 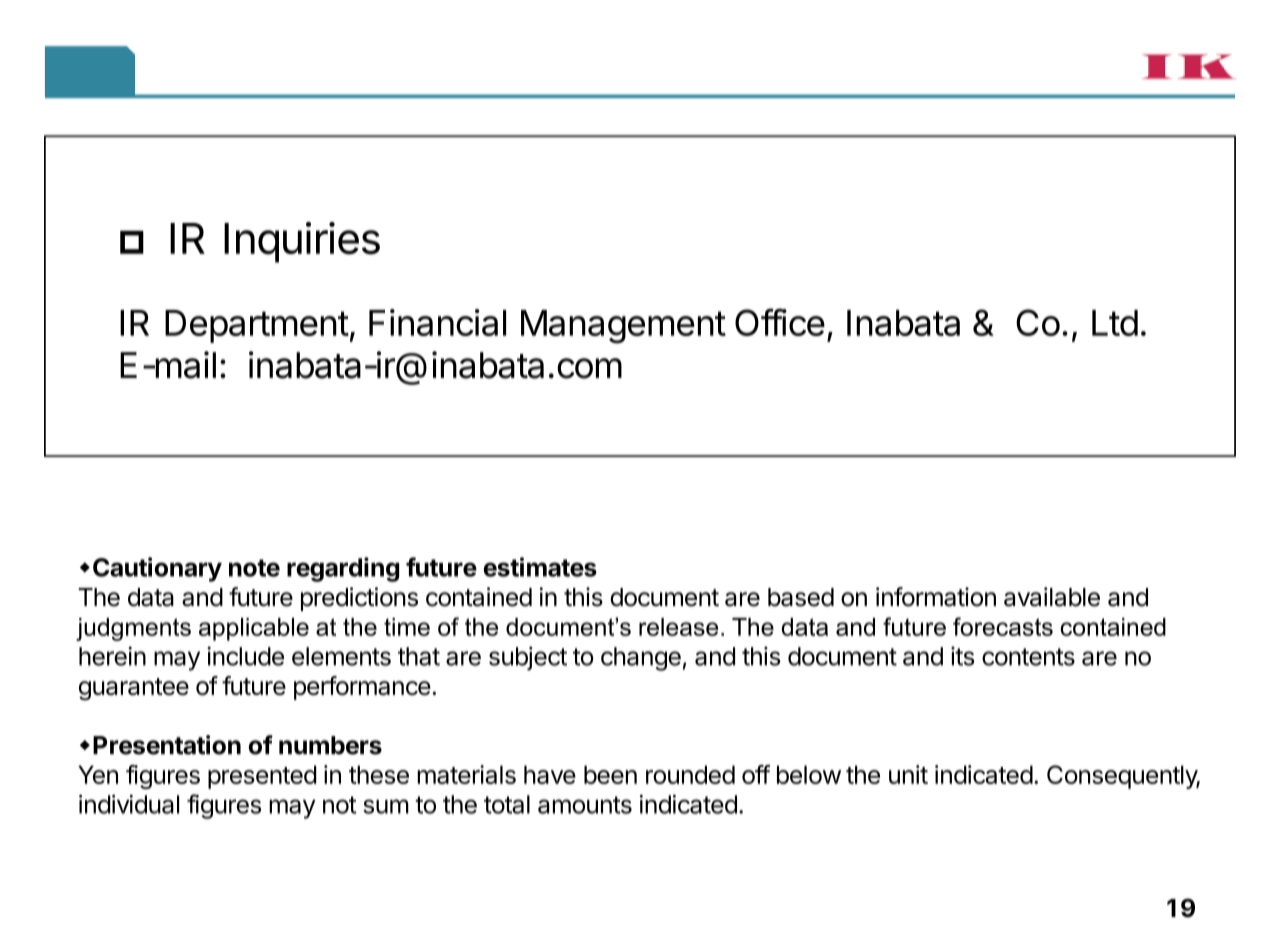 What do you see at coordinates (437, 322) in the screenshot?
I see `Financial` at bounding box center [437, 322].
